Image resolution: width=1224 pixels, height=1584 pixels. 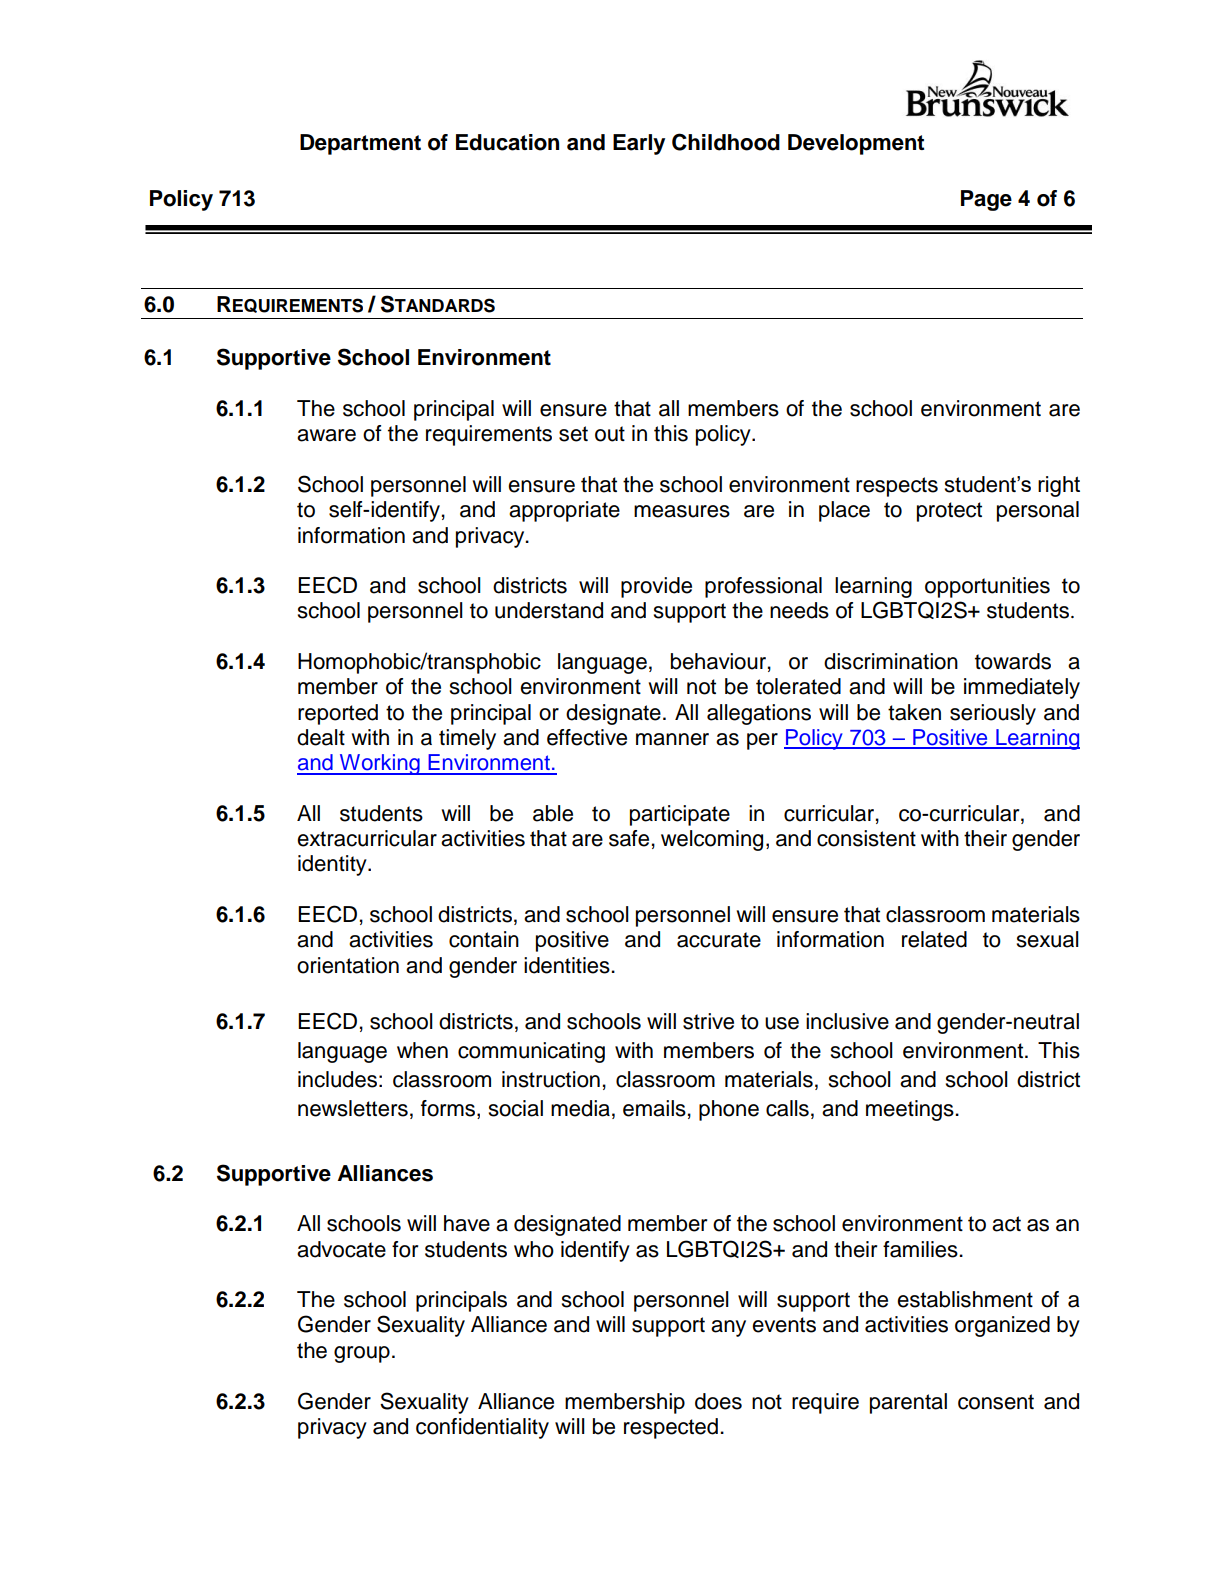 What do you see at coordinates (422, 1050) in the screenshot?
I see `when` at bounding box center [422, 1050].
